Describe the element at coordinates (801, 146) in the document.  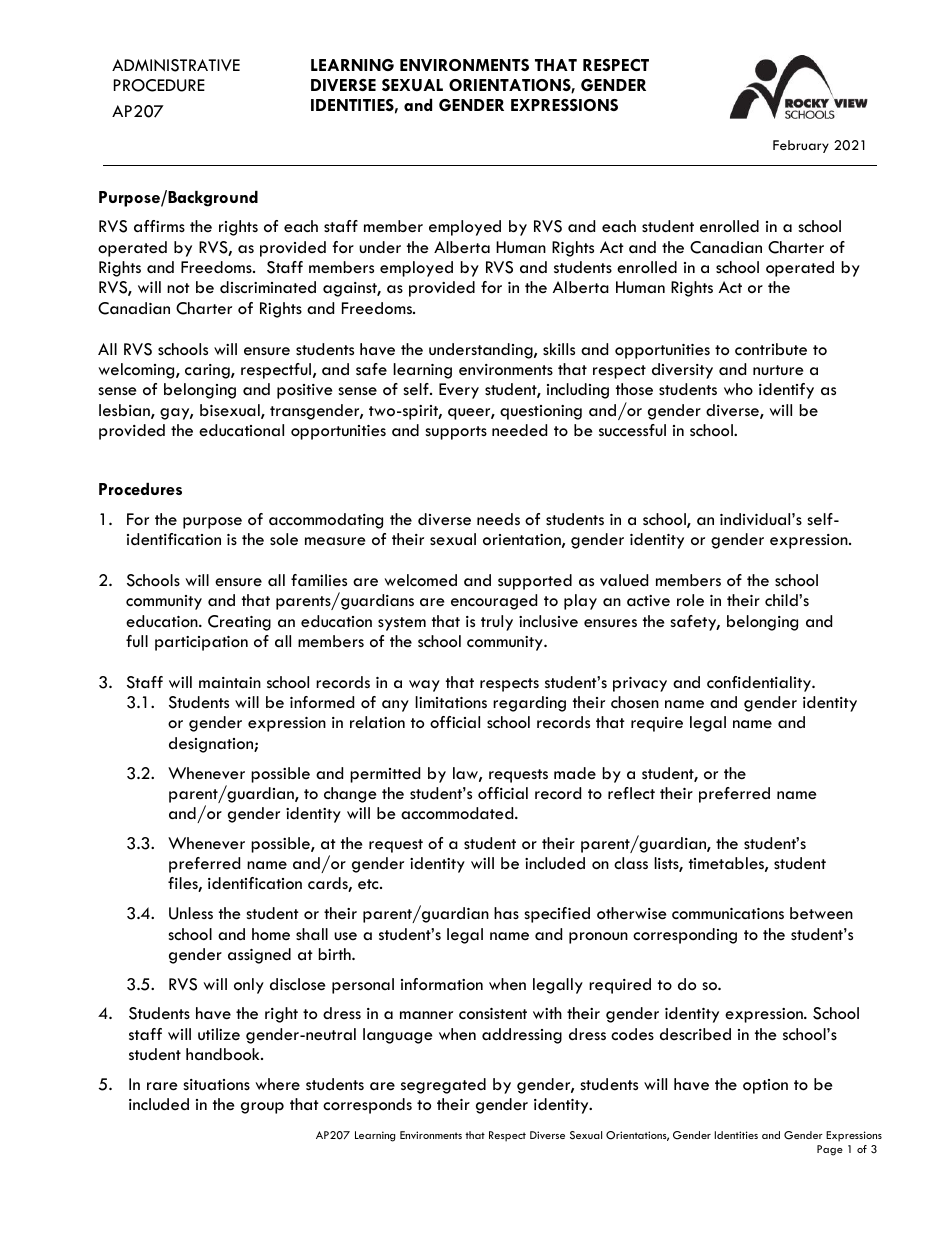
I see `February` at that location.
